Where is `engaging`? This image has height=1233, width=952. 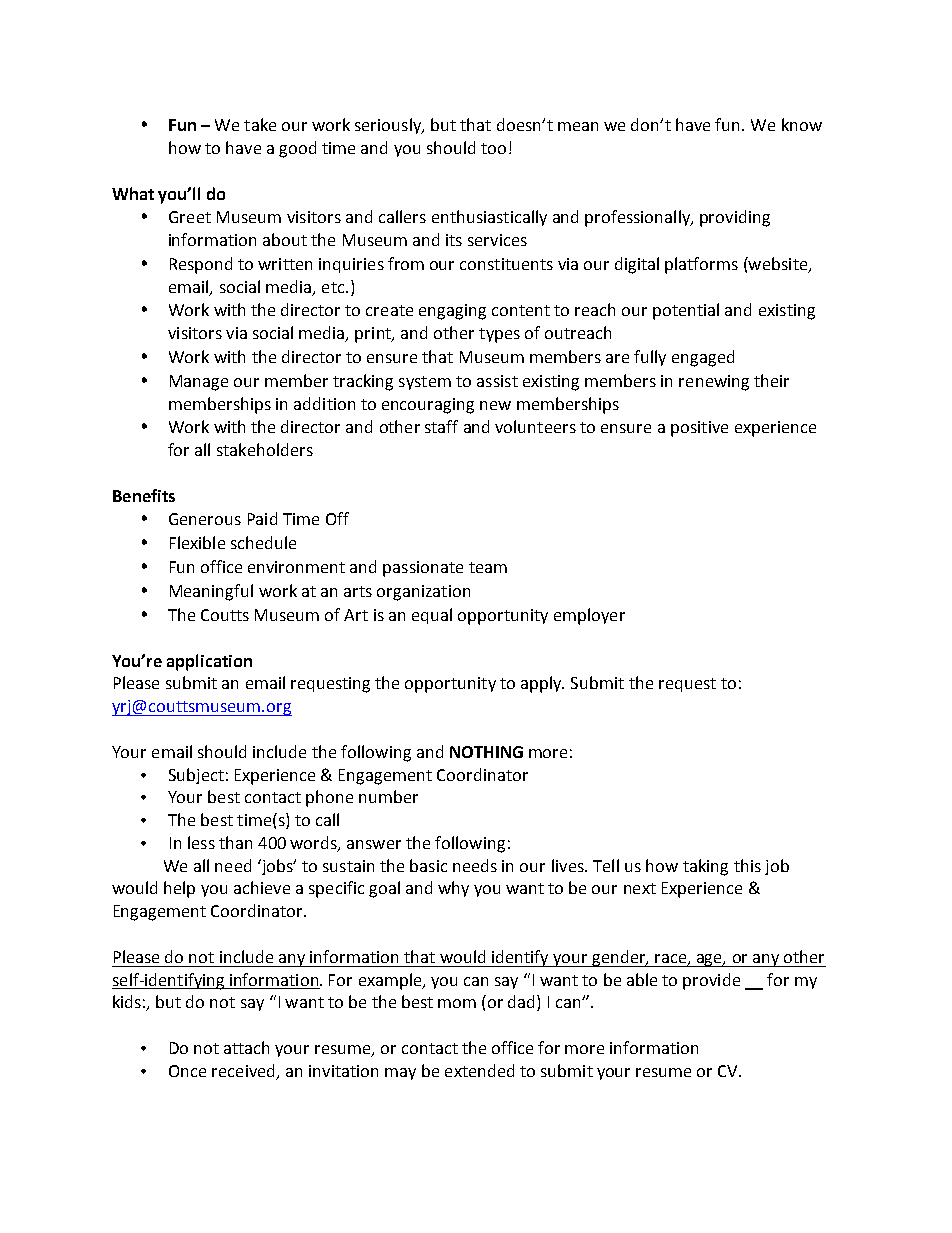 engaging is located at coordinates (452, 312).
